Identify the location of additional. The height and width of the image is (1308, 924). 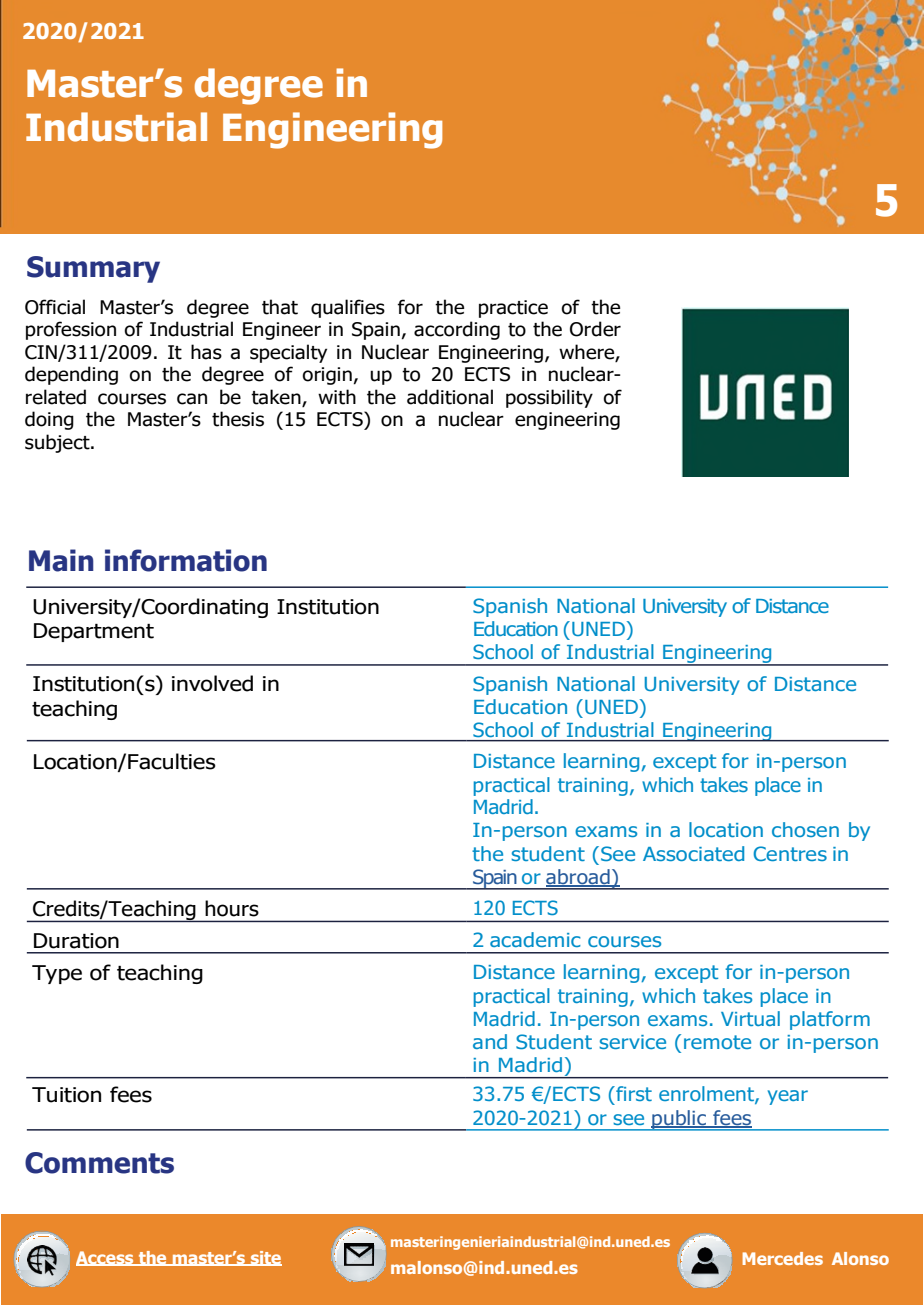
(450, 397).
